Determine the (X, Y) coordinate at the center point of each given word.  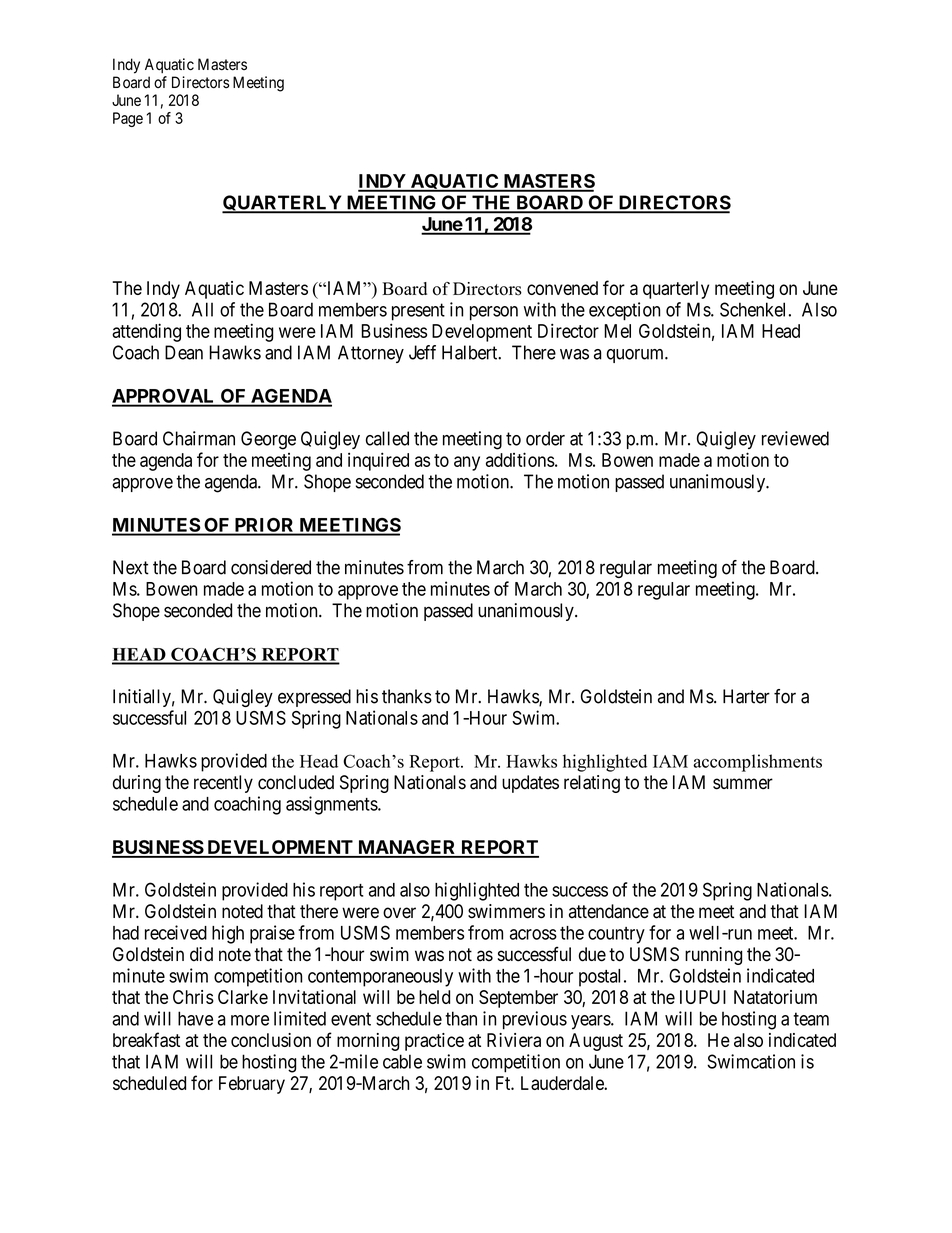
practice (434, 1042)
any (467, 463)
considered (271, 567)
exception (624, 311)
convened (562, 288)
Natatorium (775, 997)
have (195, 1018)
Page (128, 119)
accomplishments (757, 763)
